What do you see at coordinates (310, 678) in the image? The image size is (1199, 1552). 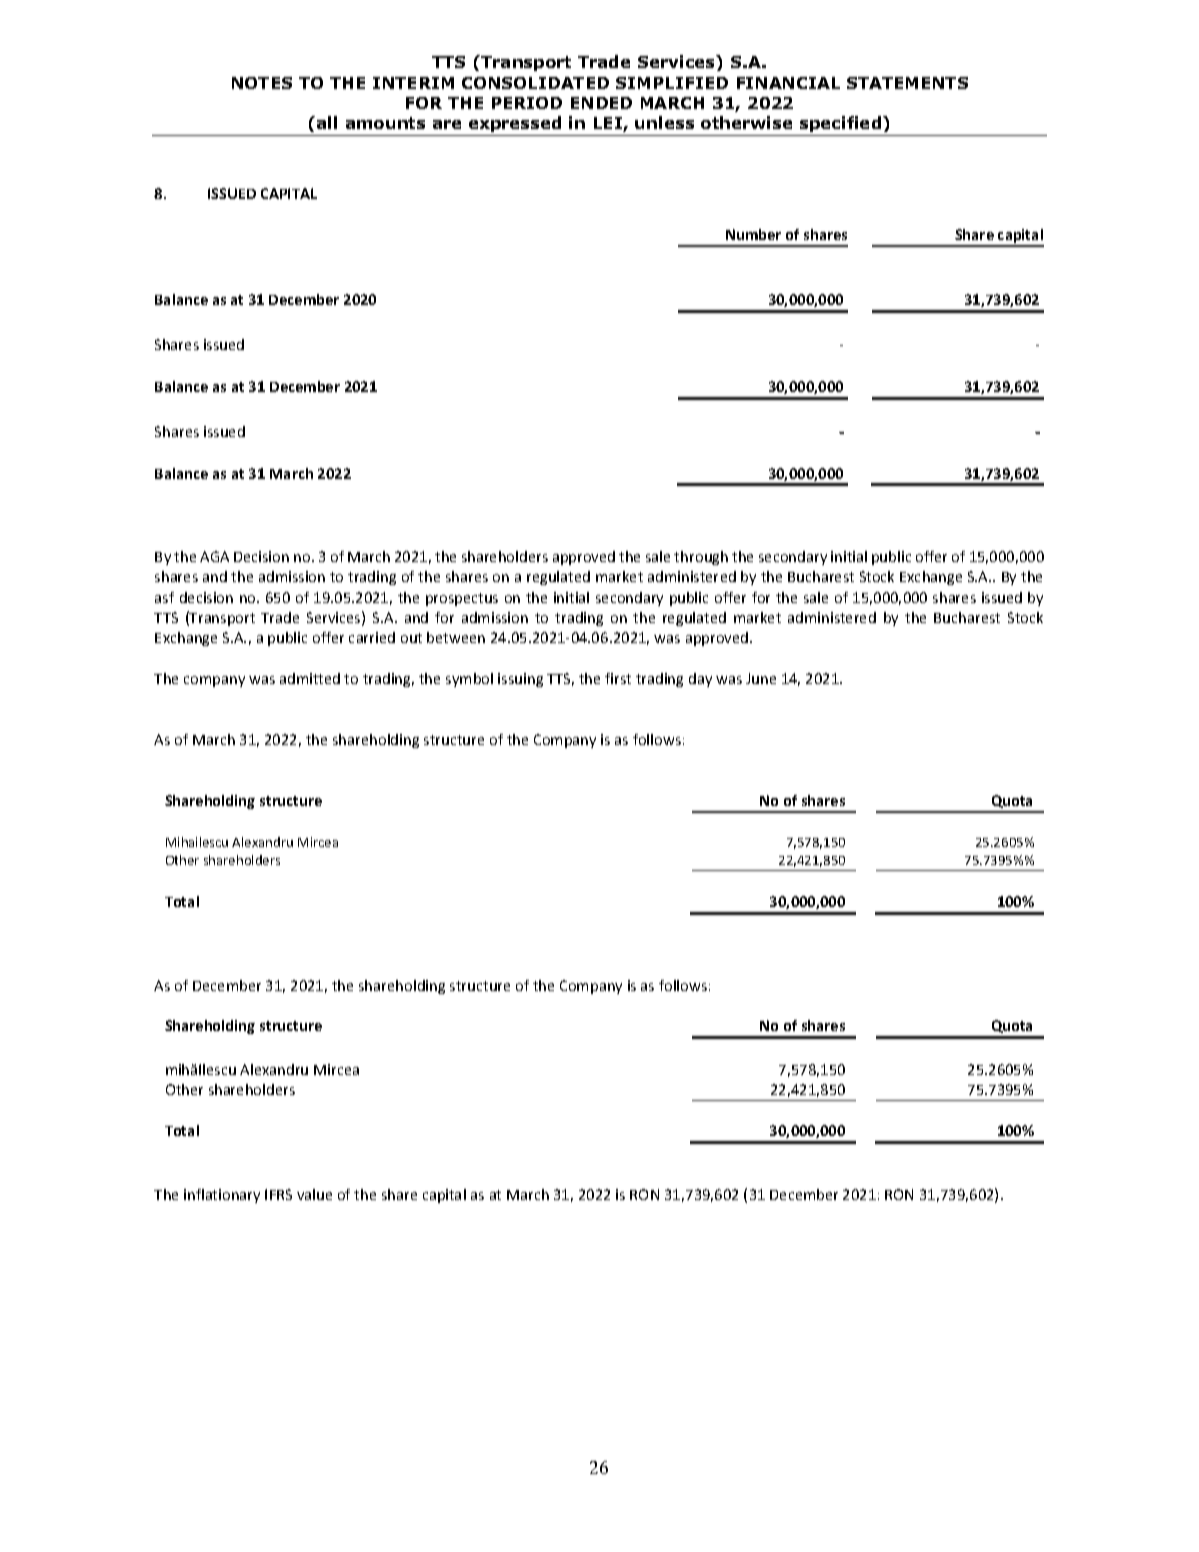 I see `admitted` at bounding box center [310, 678].
